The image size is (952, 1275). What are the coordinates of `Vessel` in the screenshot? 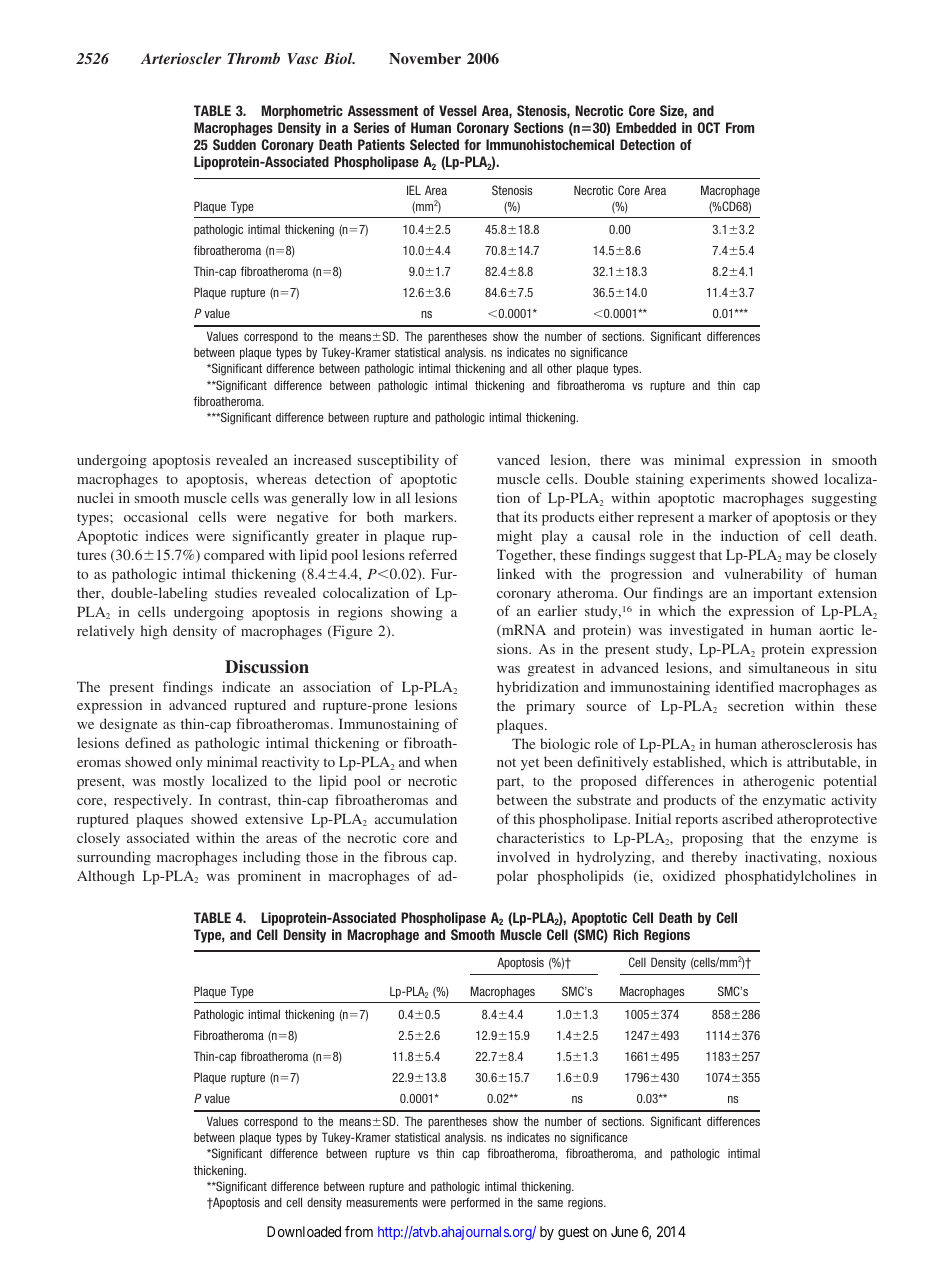 It's located at (458, 110).
